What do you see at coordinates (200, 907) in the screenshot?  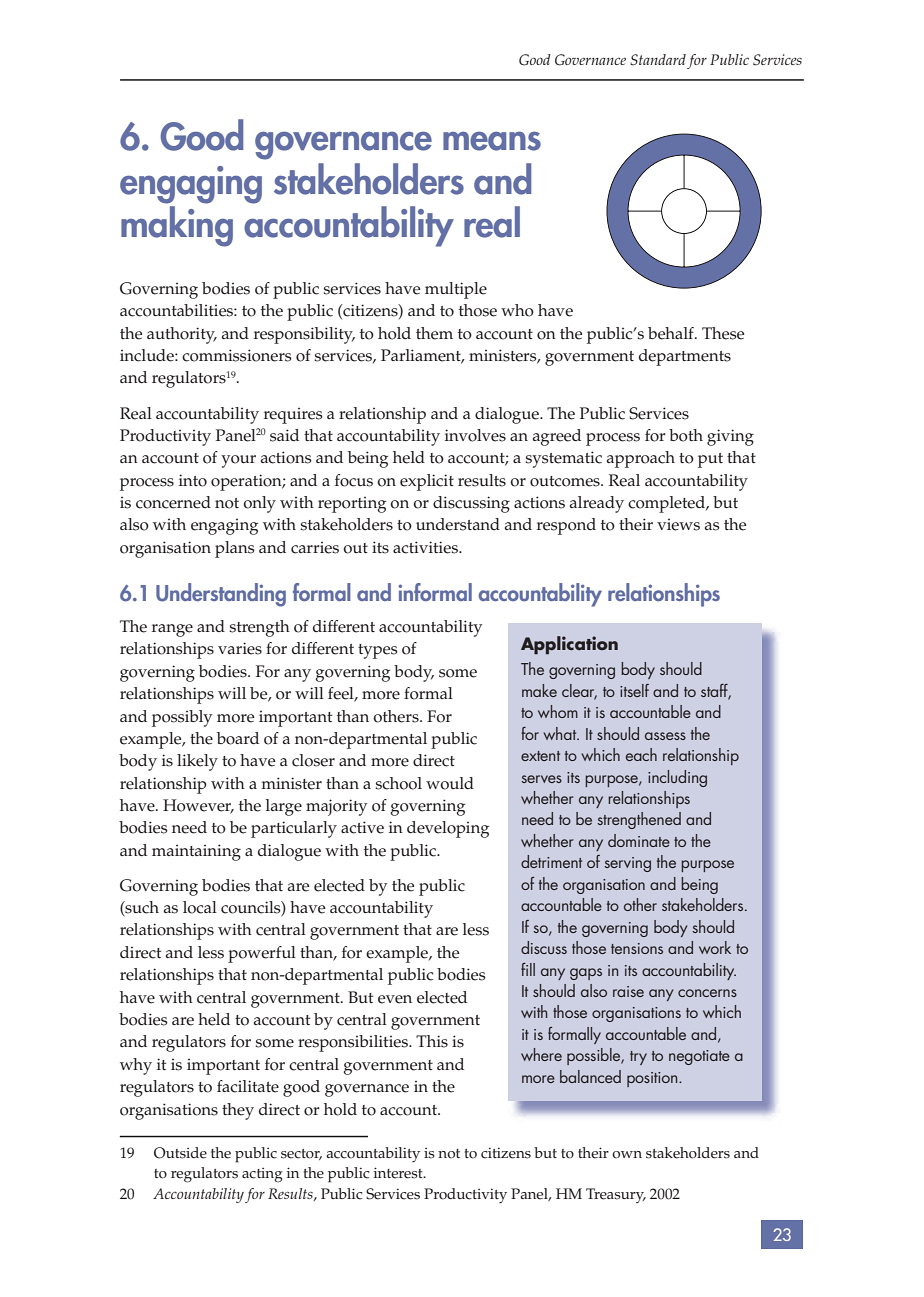 I see `local` at bounding box center [200, 907].
